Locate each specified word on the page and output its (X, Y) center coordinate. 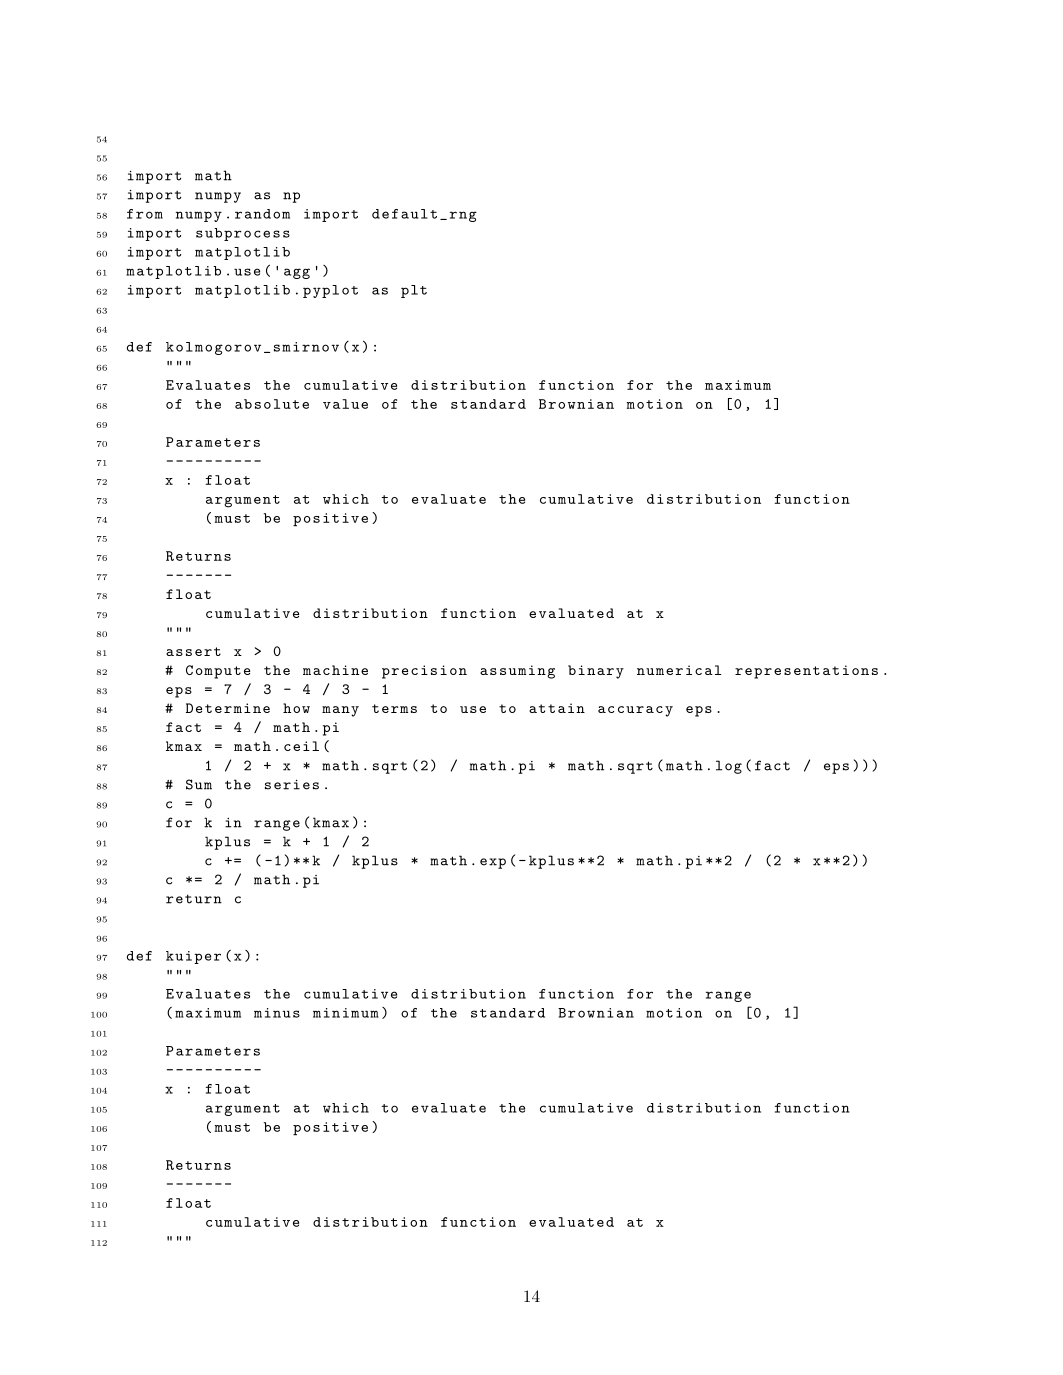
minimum (345, 1013)
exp (493, 863)
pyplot (330, 291)
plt (414, 291)
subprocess (243, 234)
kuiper (193, 957)
